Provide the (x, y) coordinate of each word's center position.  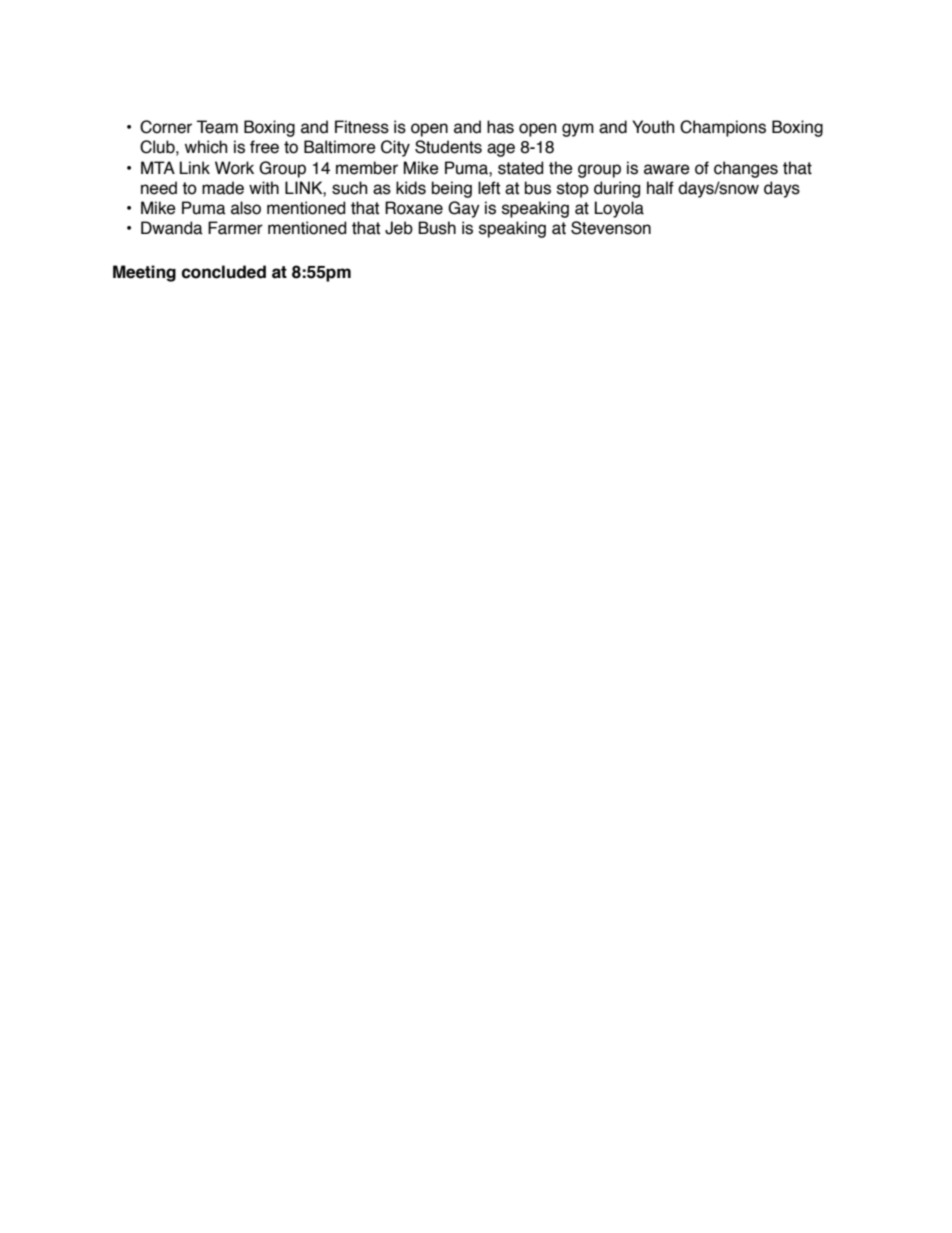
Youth (653, 127)
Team (217, 127)
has (500, 127)
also (246, 208)
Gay (464, 209)
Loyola (619, 209)
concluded (224, 272)
